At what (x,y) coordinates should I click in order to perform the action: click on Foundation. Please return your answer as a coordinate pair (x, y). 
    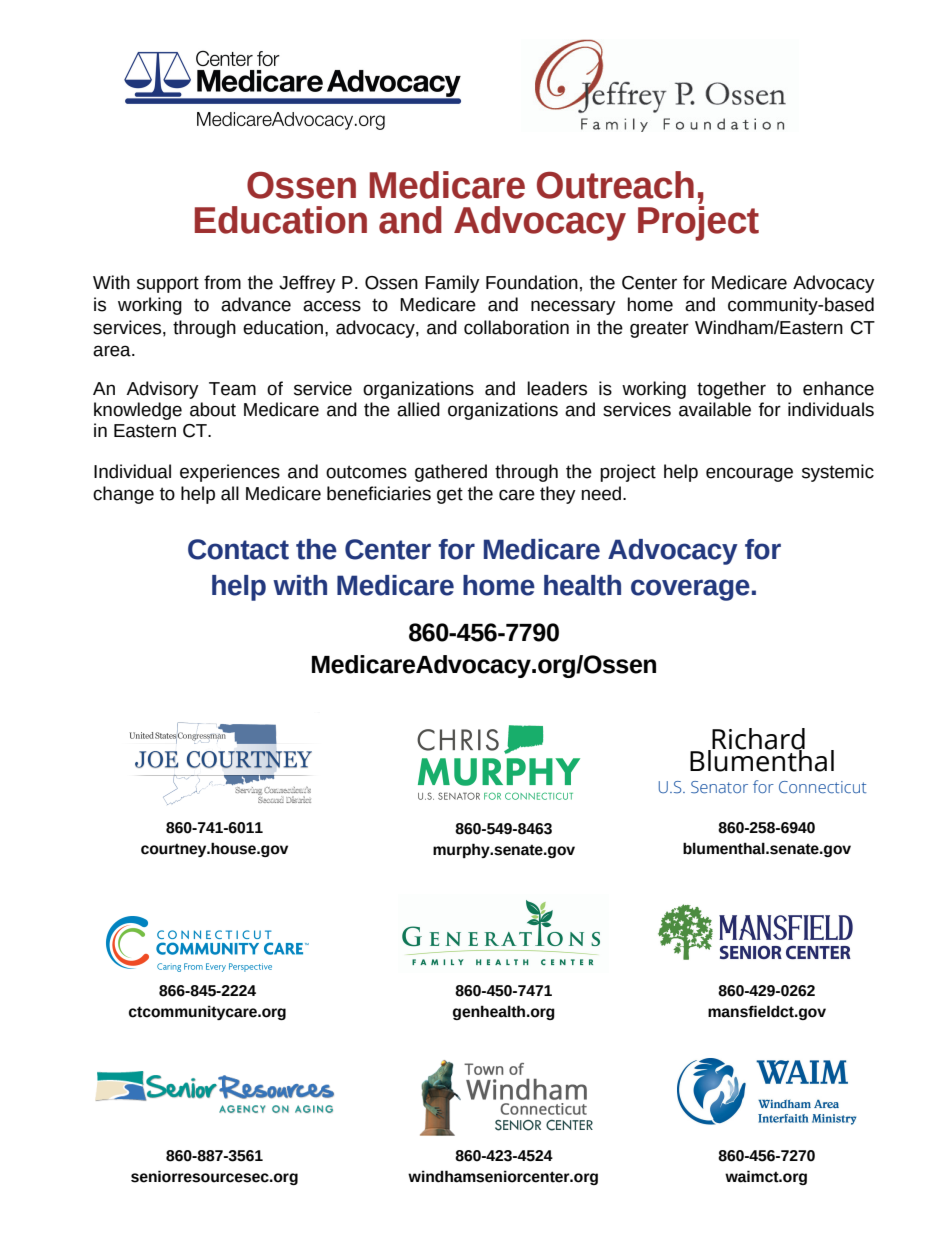
    Looking at the image, I should click on (532, 282).
